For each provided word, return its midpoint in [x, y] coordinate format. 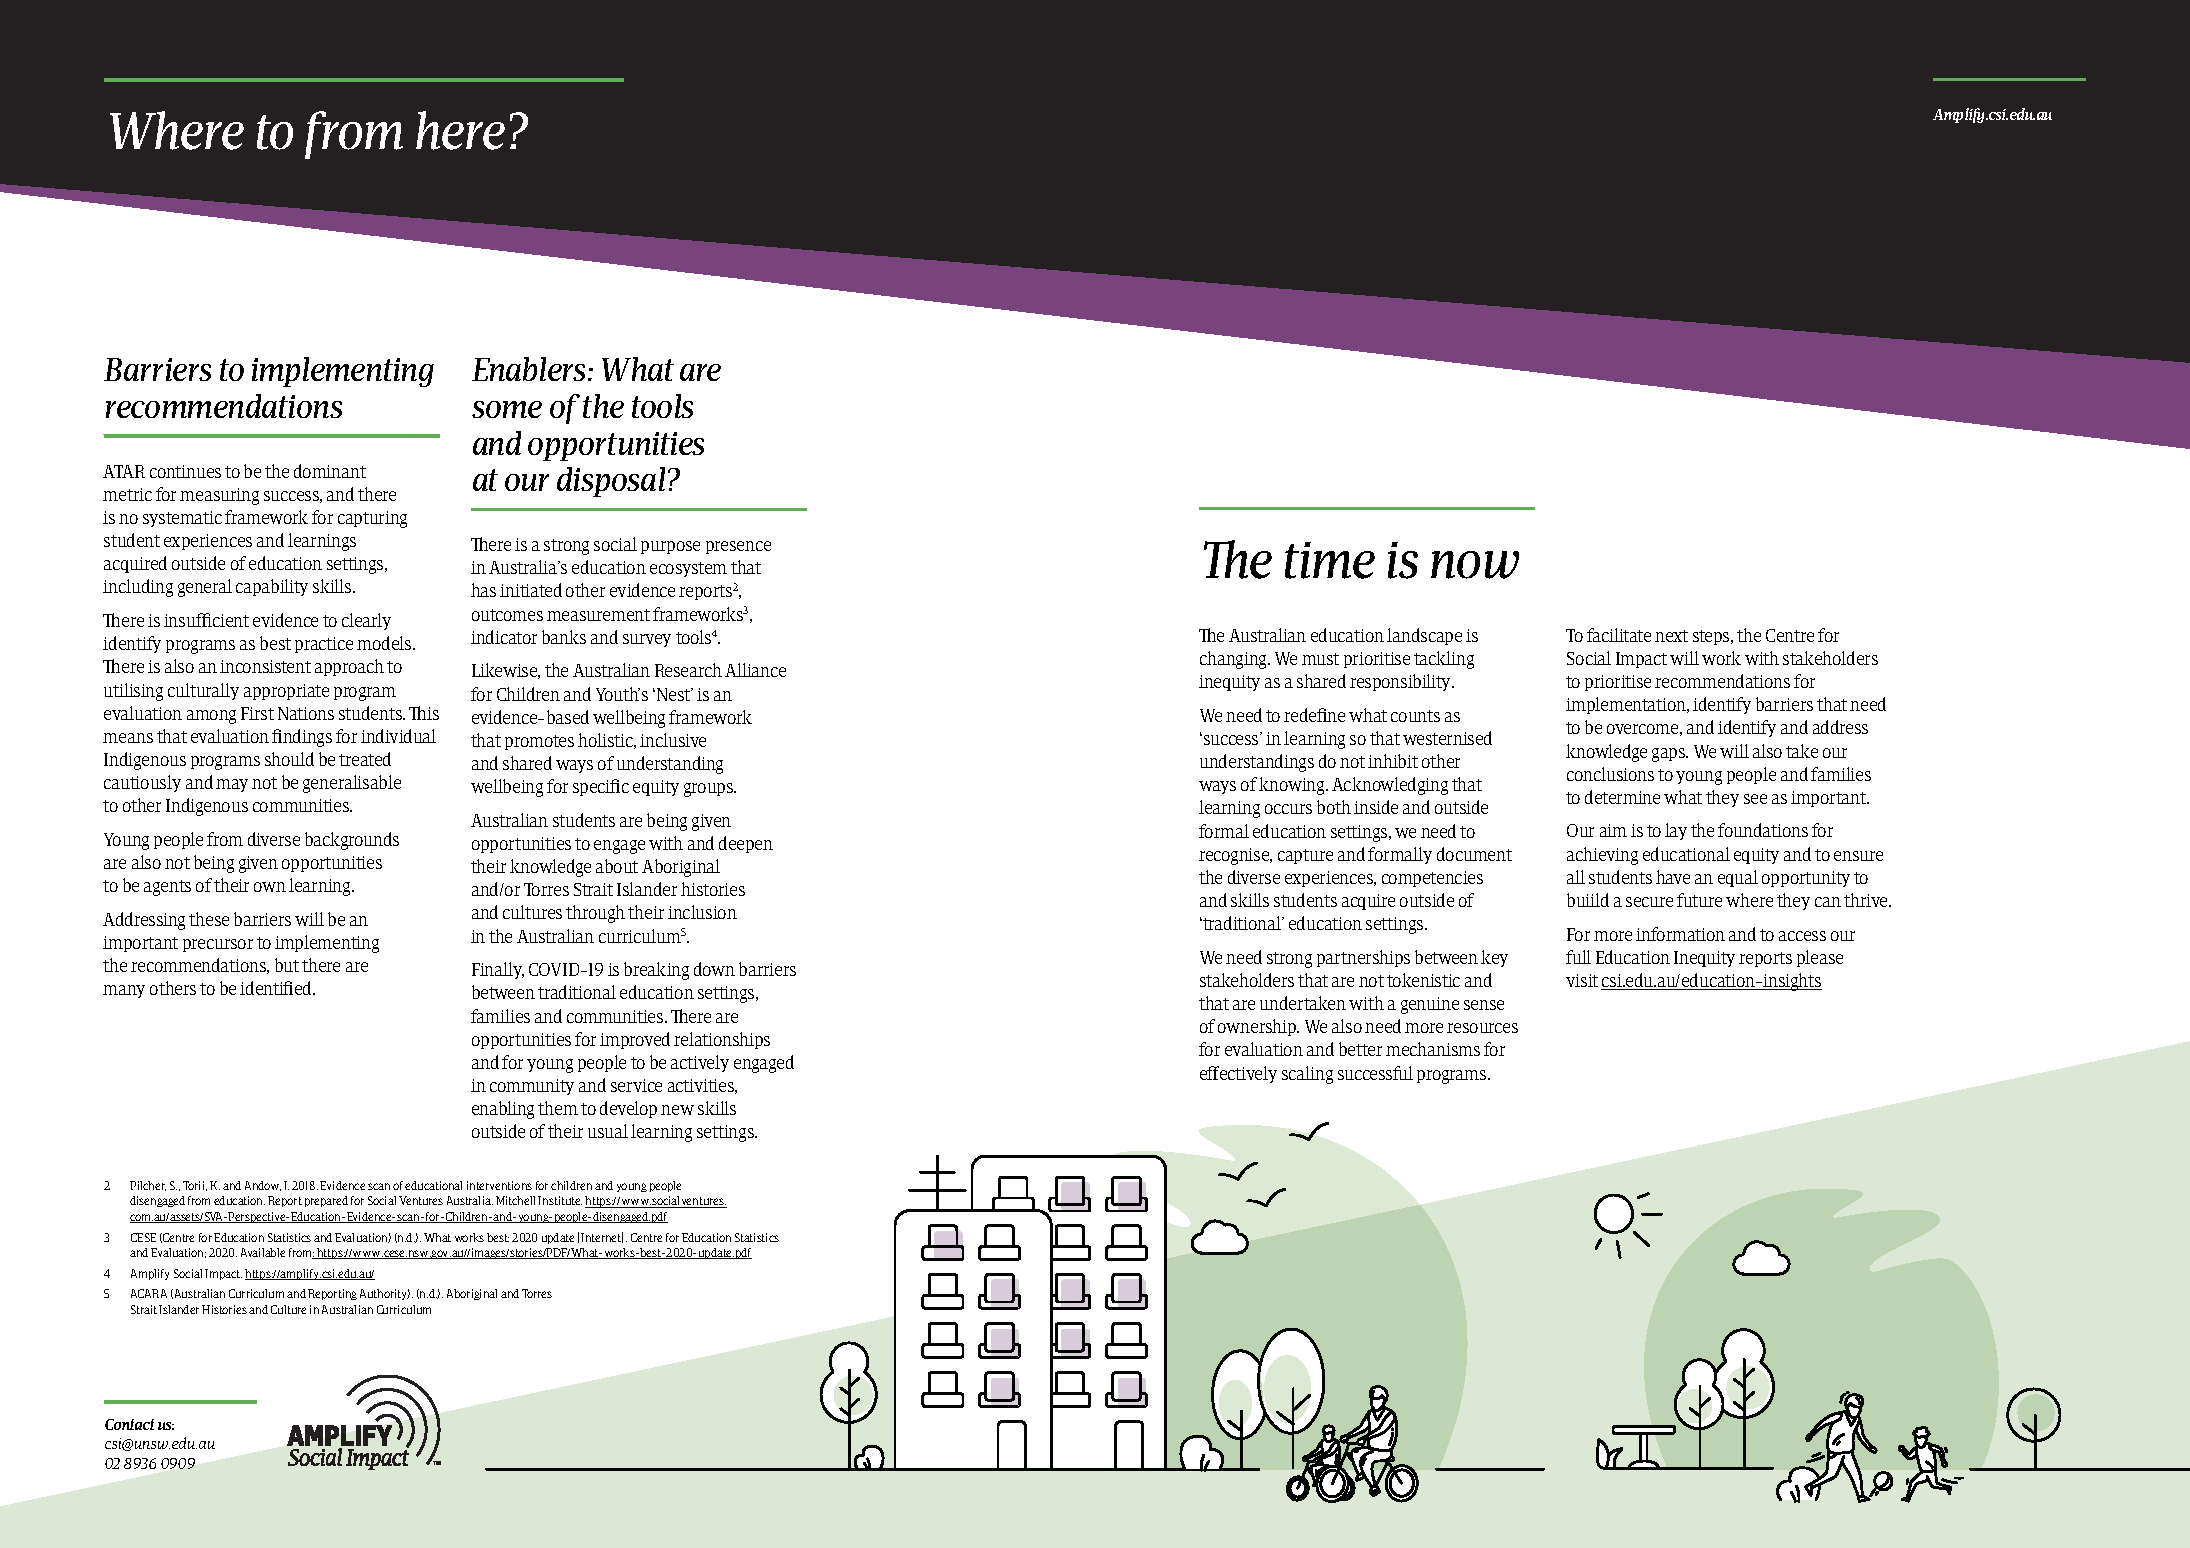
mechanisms [1433, 1049]
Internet [602, 1237]
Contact [129, 1424]
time [1330, 560]
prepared [326, 1201]
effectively [1238, 1074]
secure [1649, 902]
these [209, 919]
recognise [1235, 856]
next [1671, 636]
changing [1234, 660]
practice [324, 645]
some [507, 409]
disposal [611, 482]
